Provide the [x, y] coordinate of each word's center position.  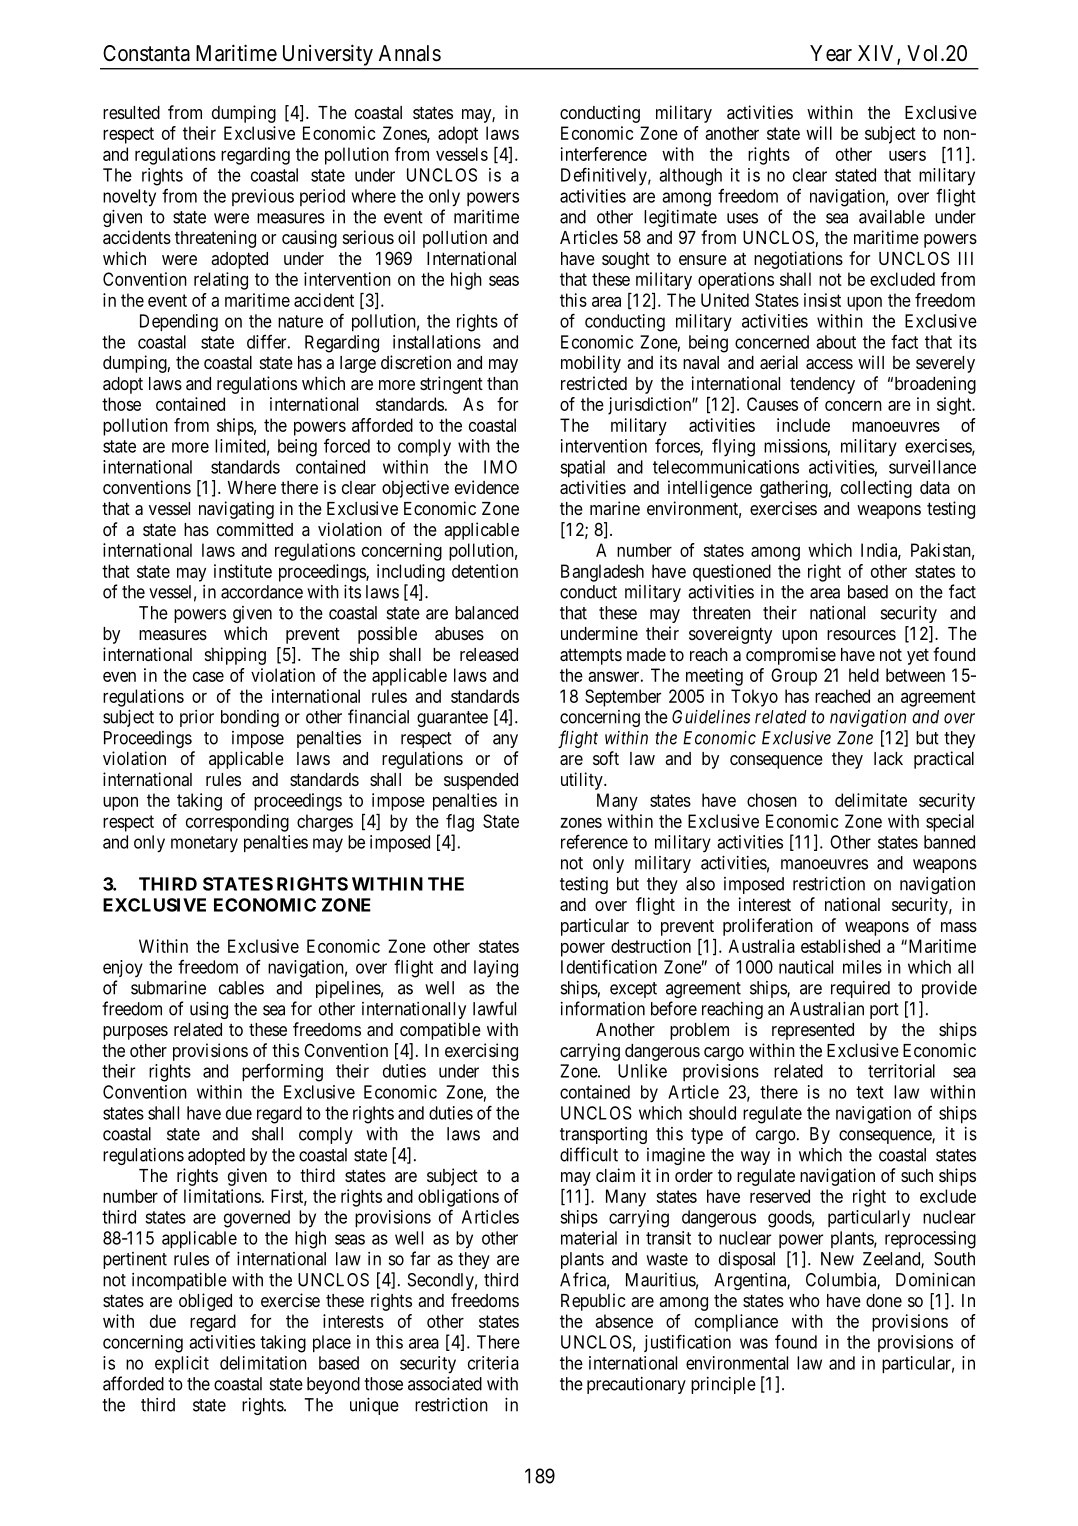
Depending [179, 323]
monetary [204, 844]
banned [949, 842]
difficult [589, 1154]
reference [594, 841]
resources [861, 635]
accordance [262, 592]
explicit [182, 1364]
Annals [410, 53]
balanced [486, 613]
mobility [591, 364]
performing [282, 1072]
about [836, 342]
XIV [878, 54]
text [870, 1092]
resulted [131, 112]
